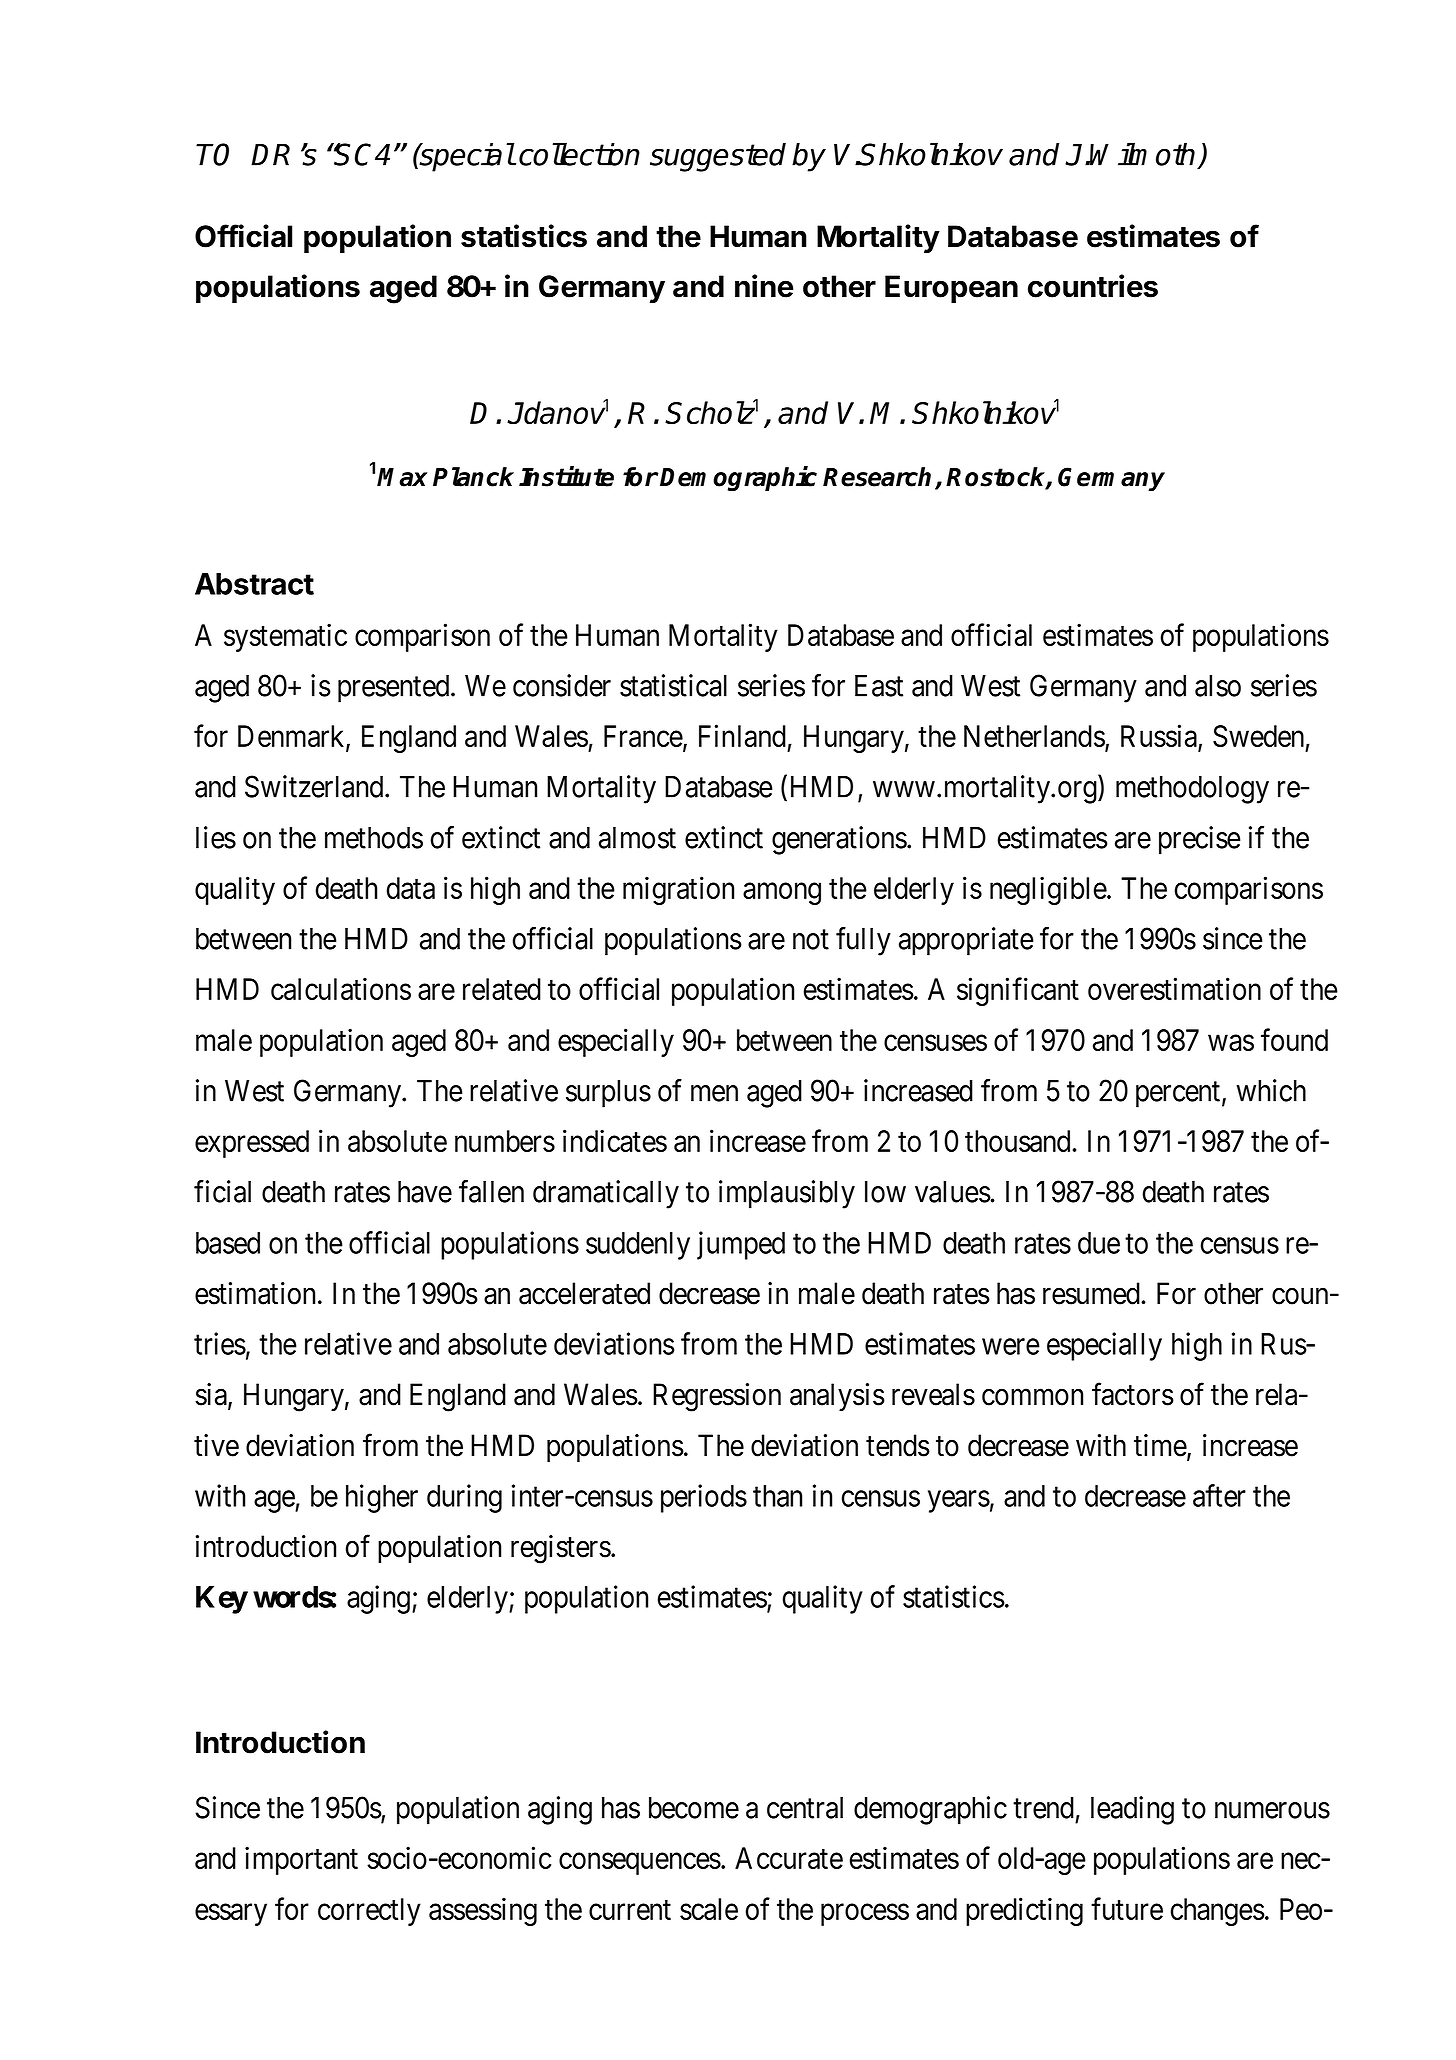 The width and height of the screenshot is (1456, 2060). Describe the element at coordinates (714, 1093) in the screenshot. I see `men` at that location.
